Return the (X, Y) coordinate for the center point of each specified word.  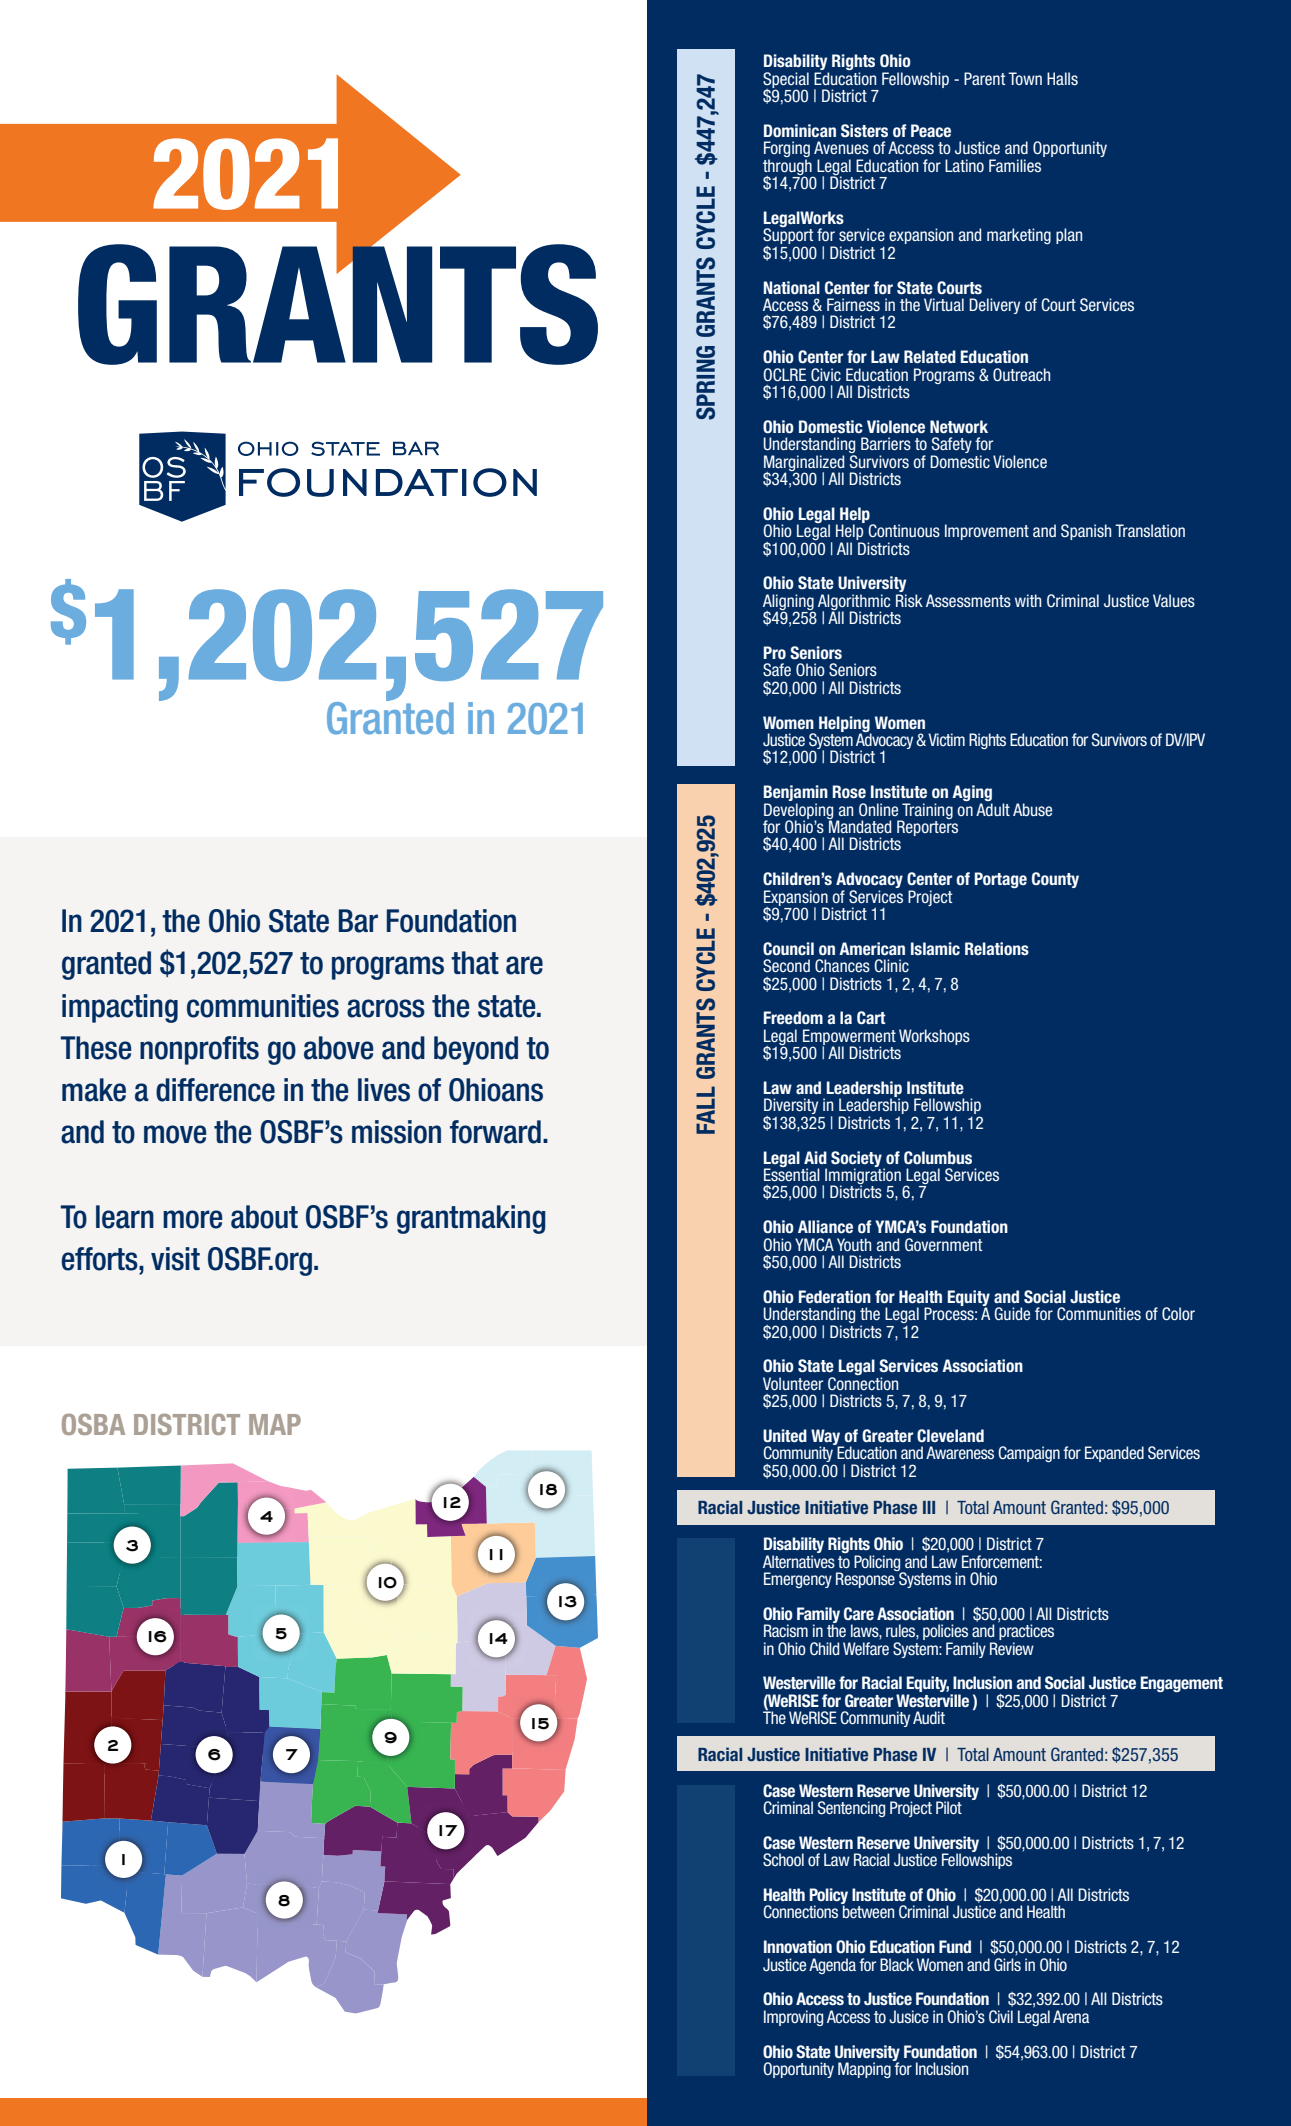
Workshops (934, 1037)
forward (495, 1132)
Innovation (798, 1946)
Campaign (1029, 1454)
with (1028, 600)
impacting (120, 1008)
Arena (1071, 2016)
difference (215, 1090)
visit (175, 1259)
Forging (787, 150)
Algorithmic (854, 603)
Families (1015, 165)
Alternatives (799, 1561)
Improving (793, 2018)
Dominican (800, 131)
